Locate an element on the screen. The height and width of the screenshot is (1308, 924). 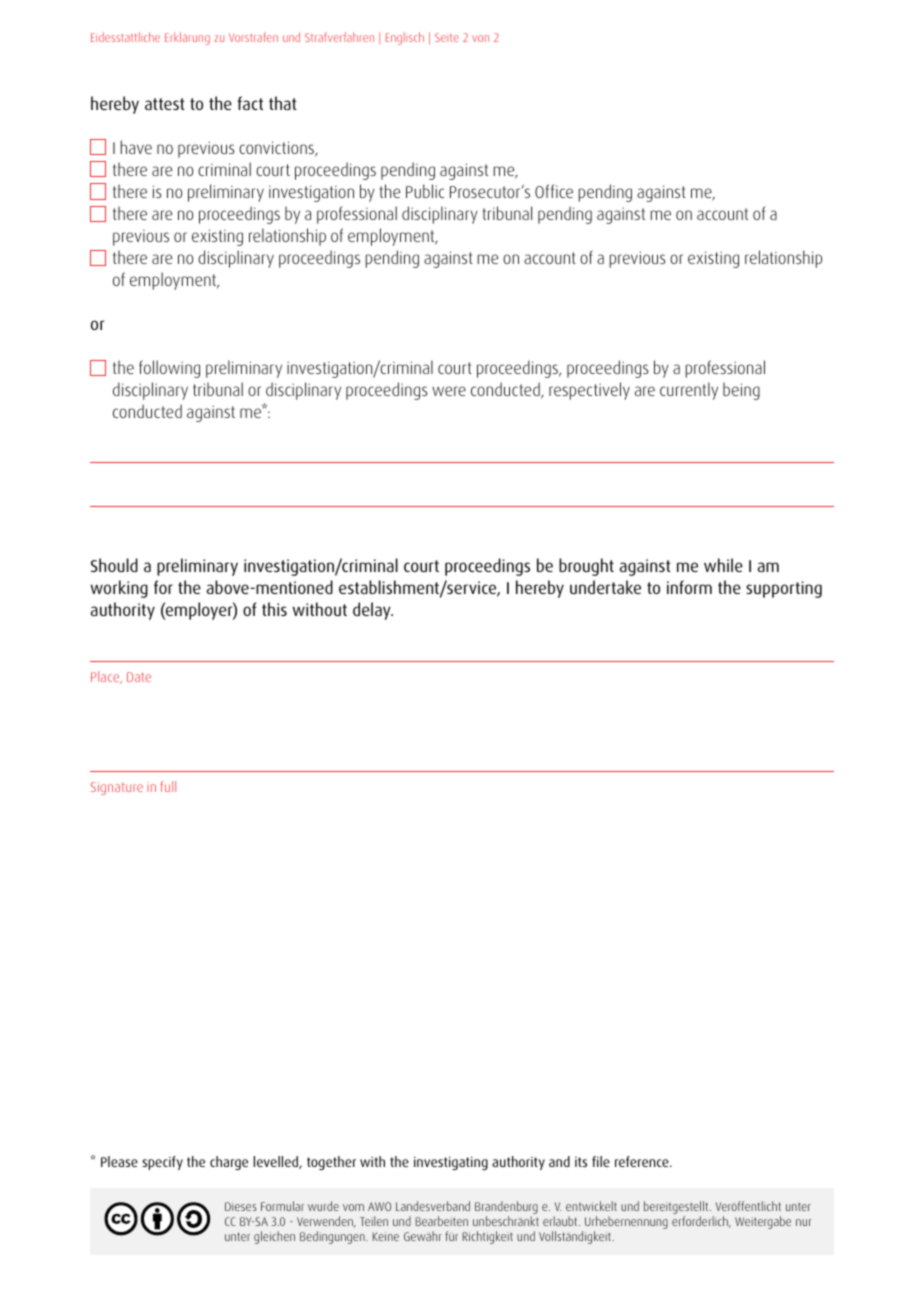
investigating is located at coordinates (451, 1163).
